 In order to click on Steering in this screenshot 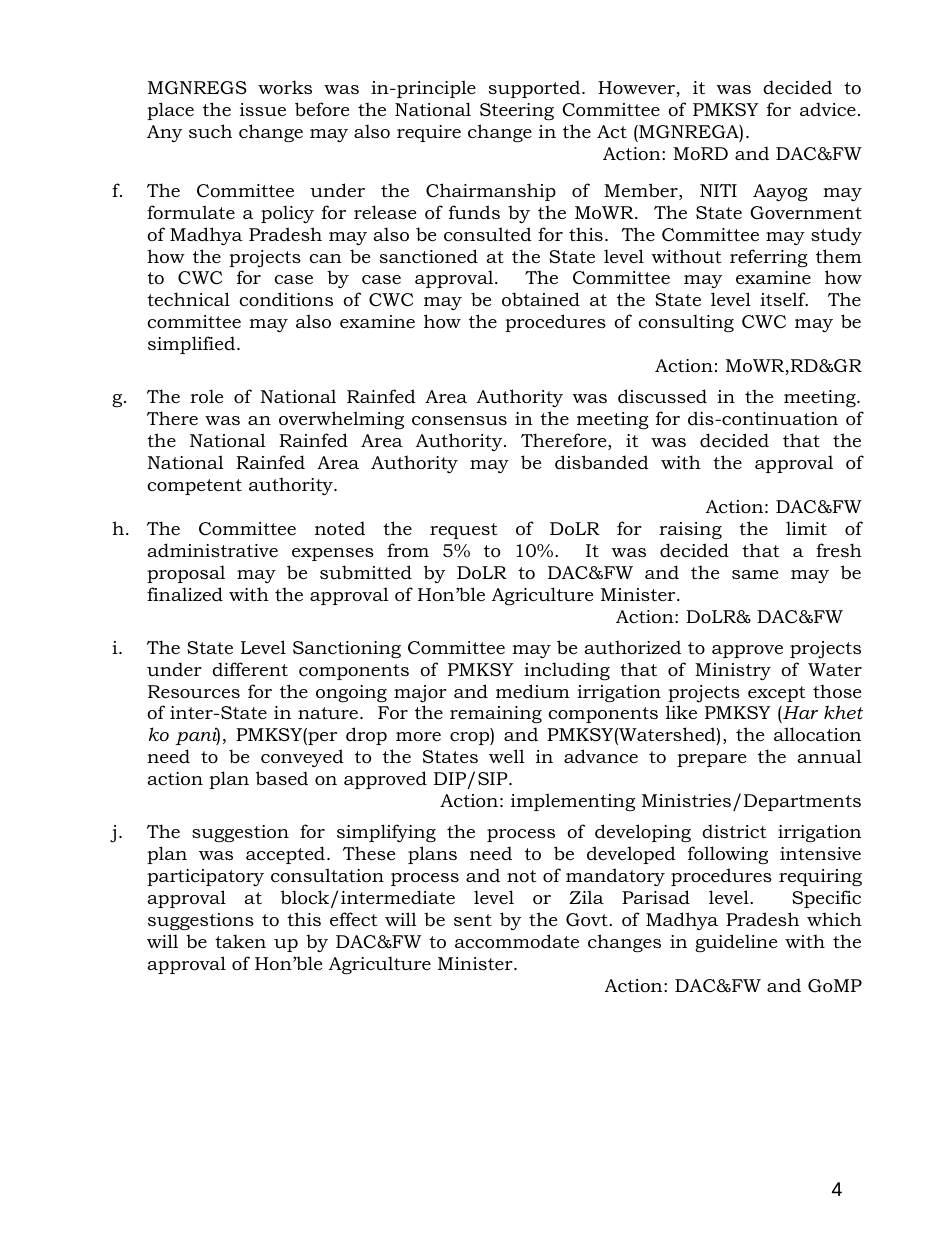, I will do `click(517, 111)`.
